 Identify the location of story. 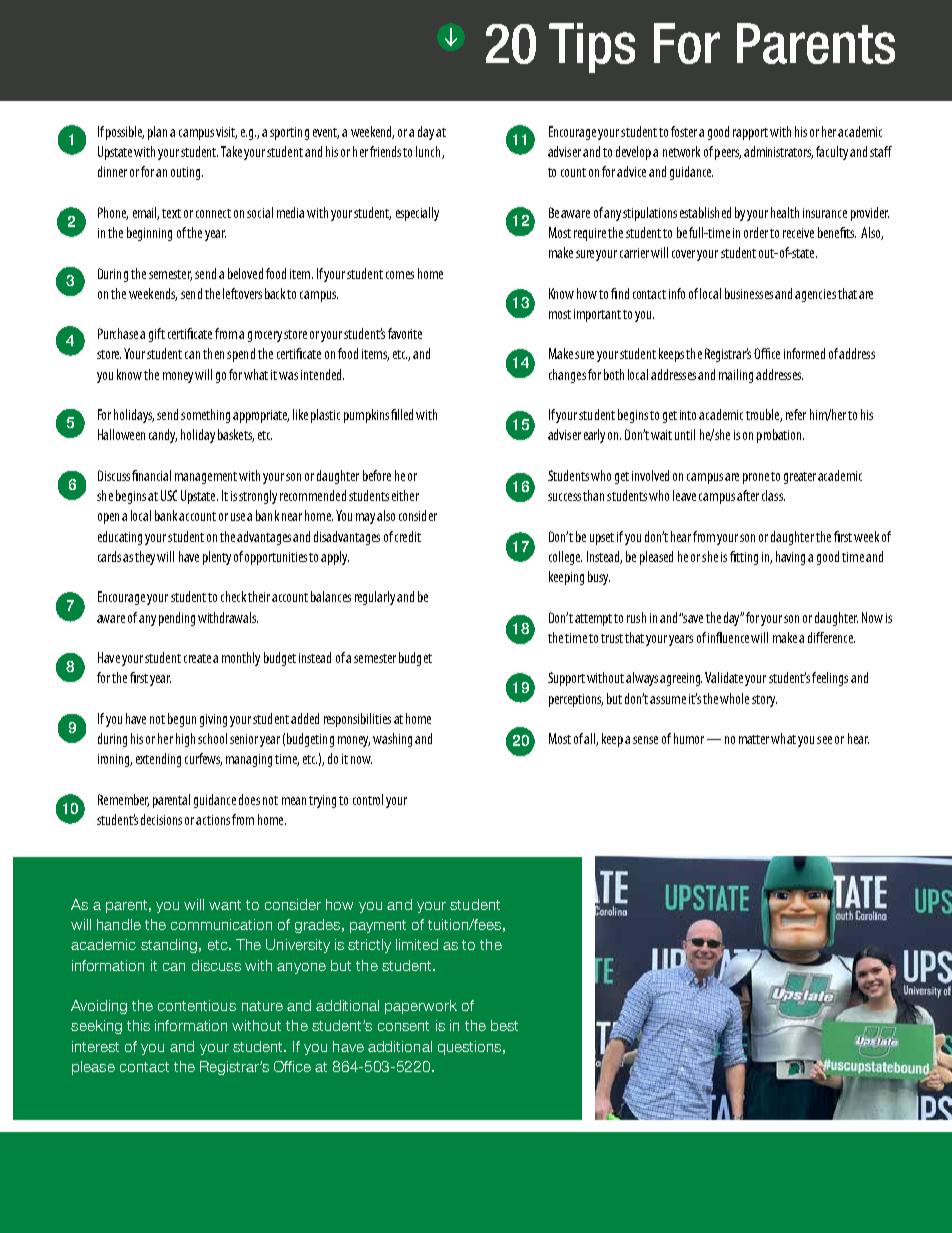
(764, 701).
